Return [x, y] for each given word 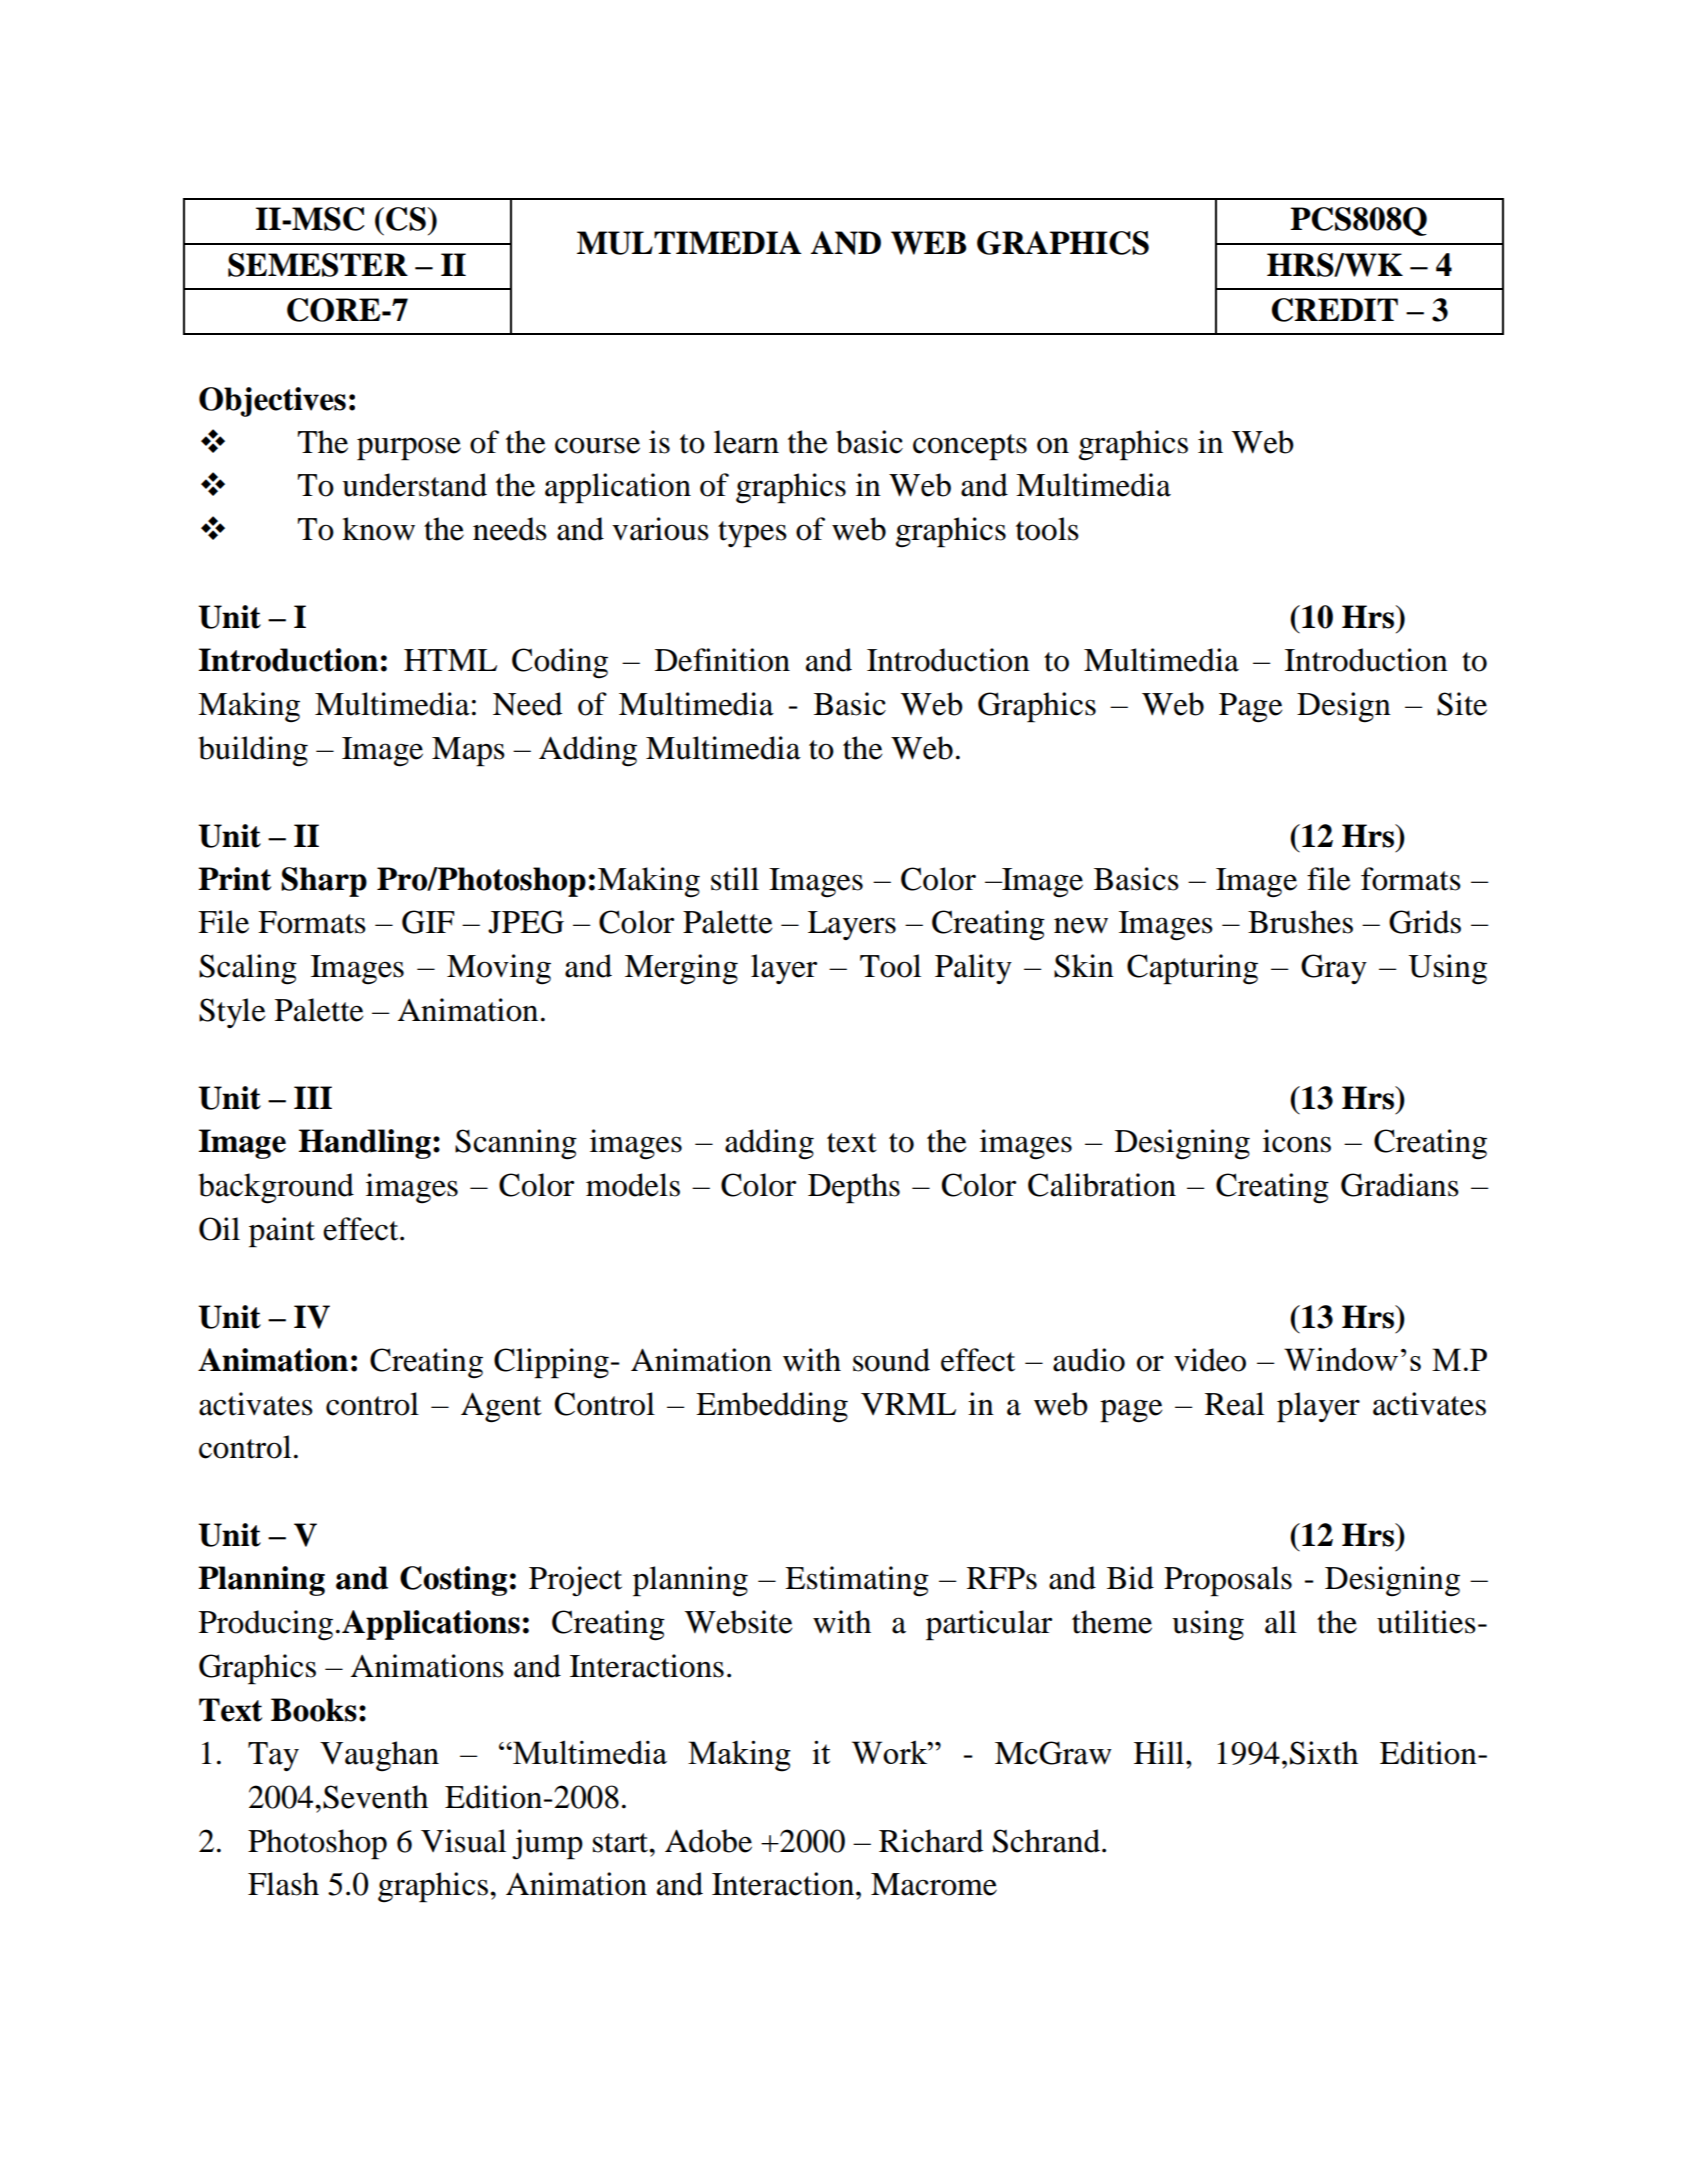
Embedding [772, 1407]
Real [1234, 1404]
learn [746, 442]
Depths [854, 1188]
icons [1297, 1141]
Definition [722, 660]
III [313, 1097]
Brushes [1300, 922]
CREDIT [1335, 310]
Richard [931, 1841]
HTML [450, 660]
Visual [463, 1841]
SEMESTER [318, 265]
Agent [501, 1407]
